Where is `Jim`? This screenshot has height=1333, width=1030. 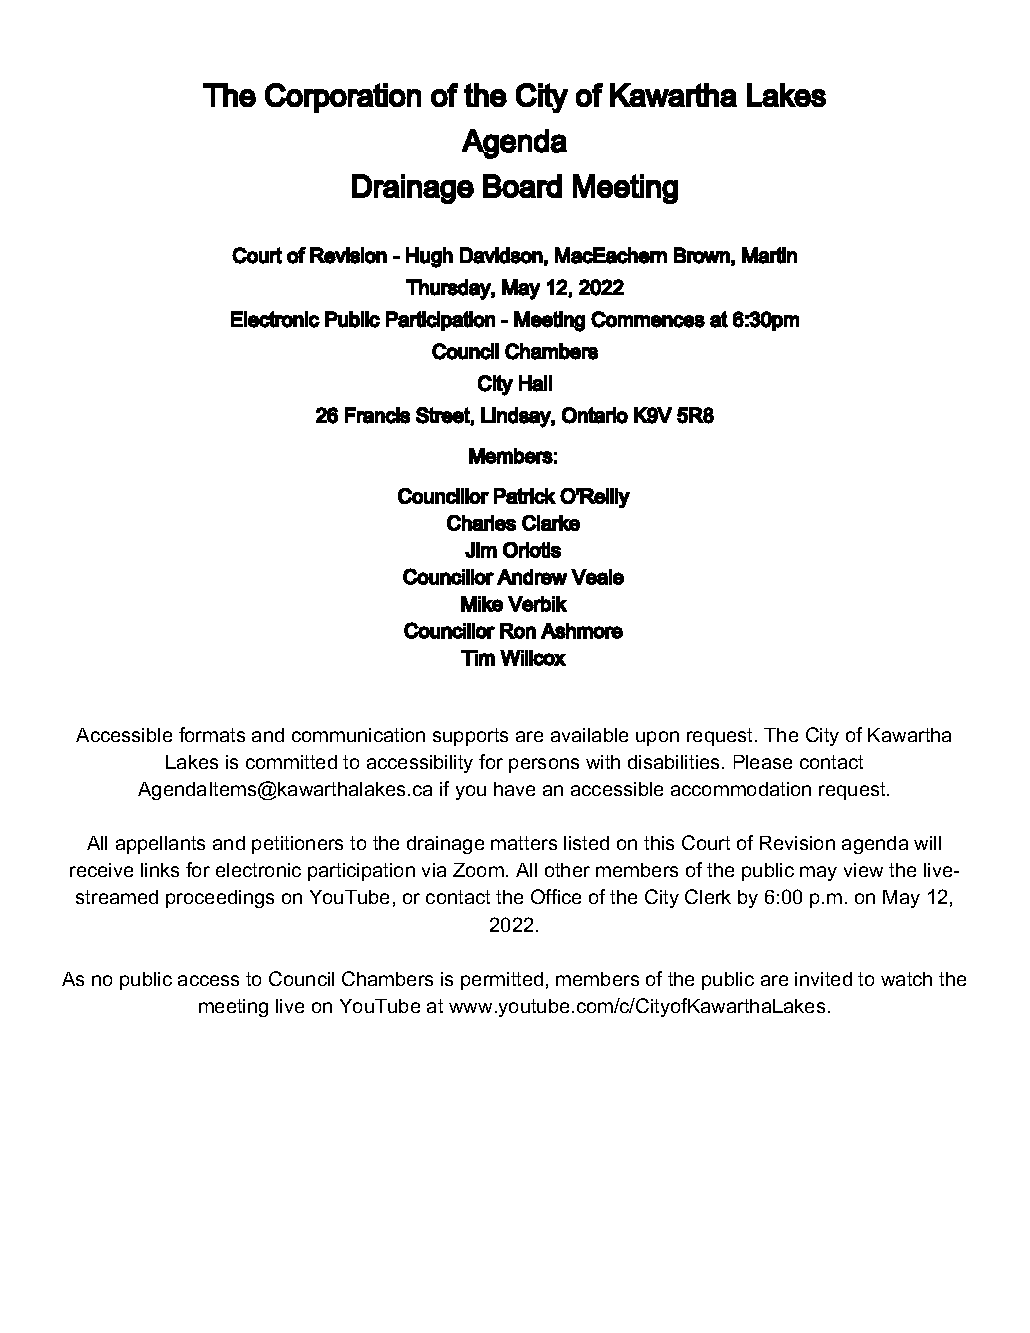 Jim is located at coordinates (481, 550).
